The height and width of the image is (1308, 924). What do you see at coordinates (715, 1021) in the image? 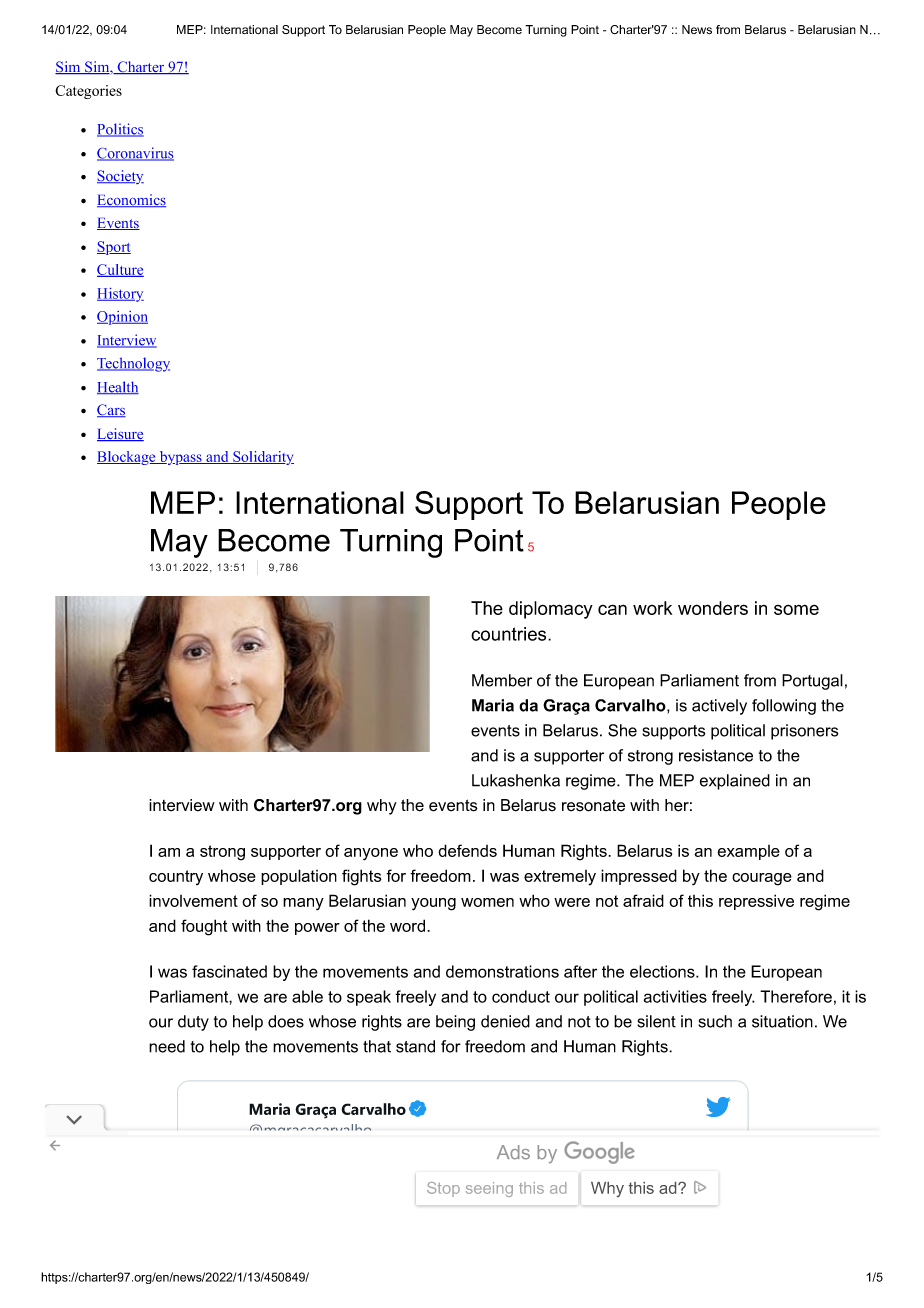
I see `such` at bounding box center [715, 1021].
